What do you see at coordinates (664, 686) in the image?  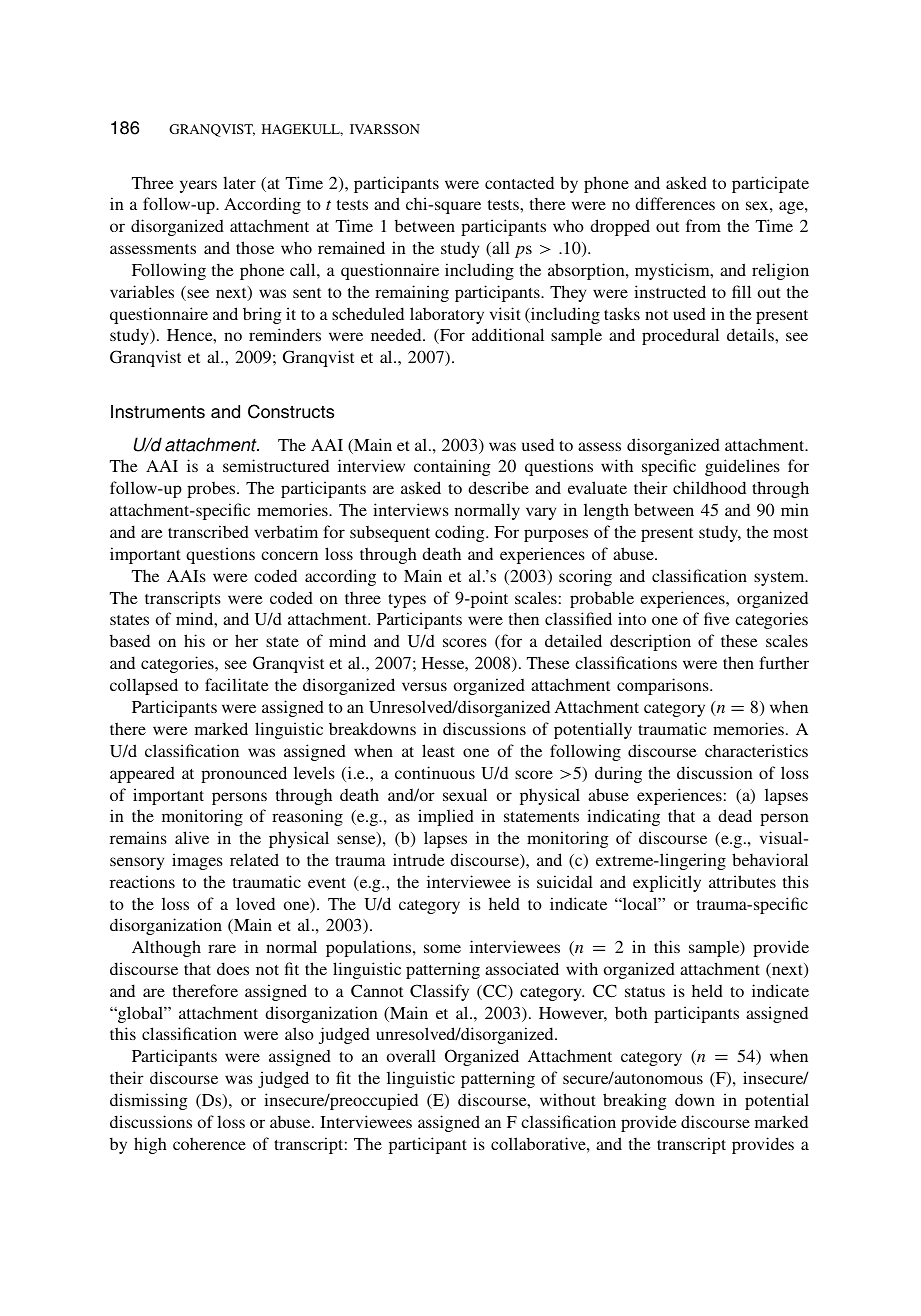 I see `comparisons` at bounding box center [664, 686].
